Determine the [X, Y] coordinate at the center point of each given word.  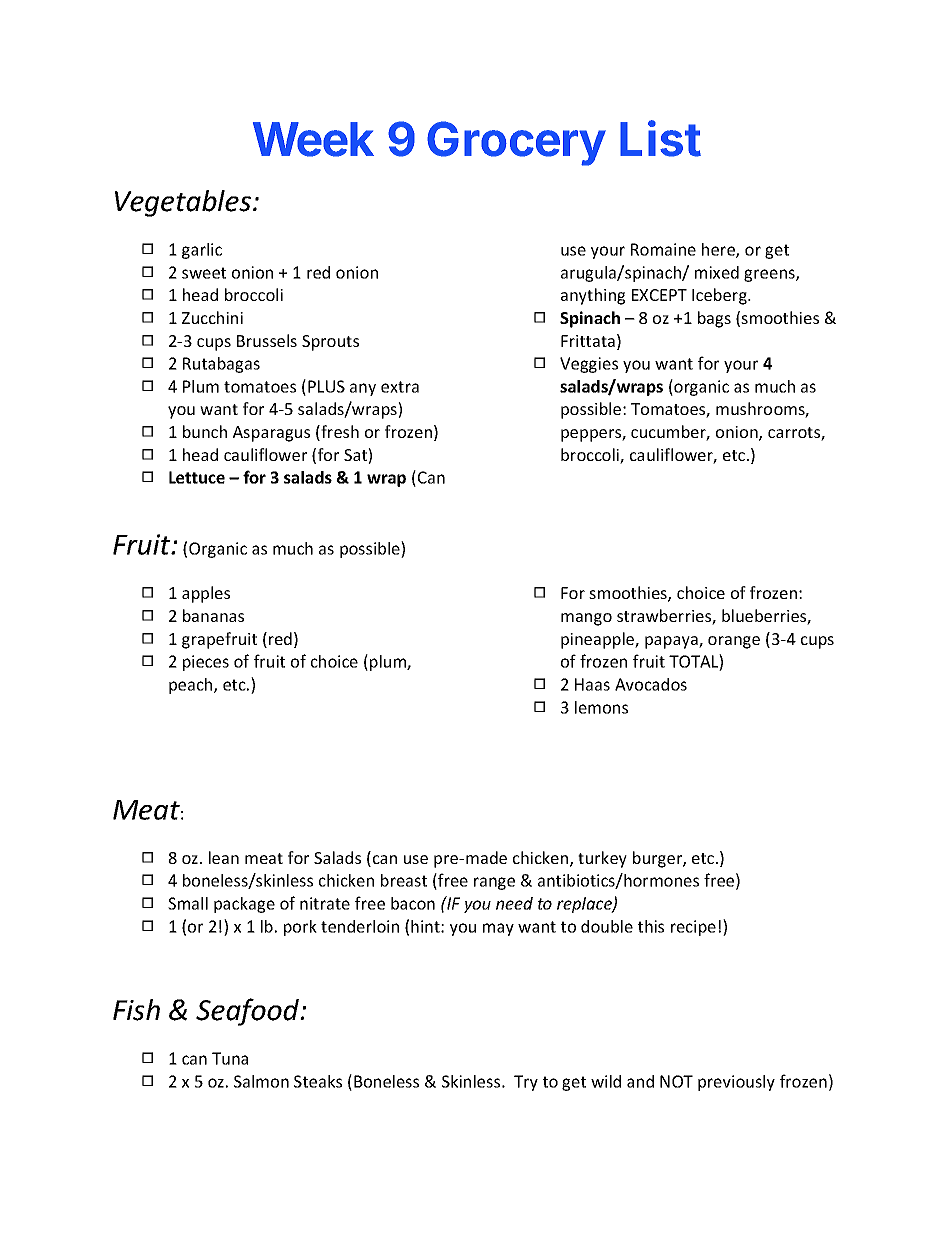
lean [224, 857]
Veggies [589, 365]
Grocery [516, 143]
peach [192, 686]
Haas [592, 684]
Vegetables [183, 203]
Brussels [267, 340]
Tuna [230, 1058]
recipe [693, 928]
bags [714, 319]
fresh [339, 433]
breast [404, 880]
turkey [602, 859]
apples [206, 594]
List [660, 138]
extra [400, 387]
